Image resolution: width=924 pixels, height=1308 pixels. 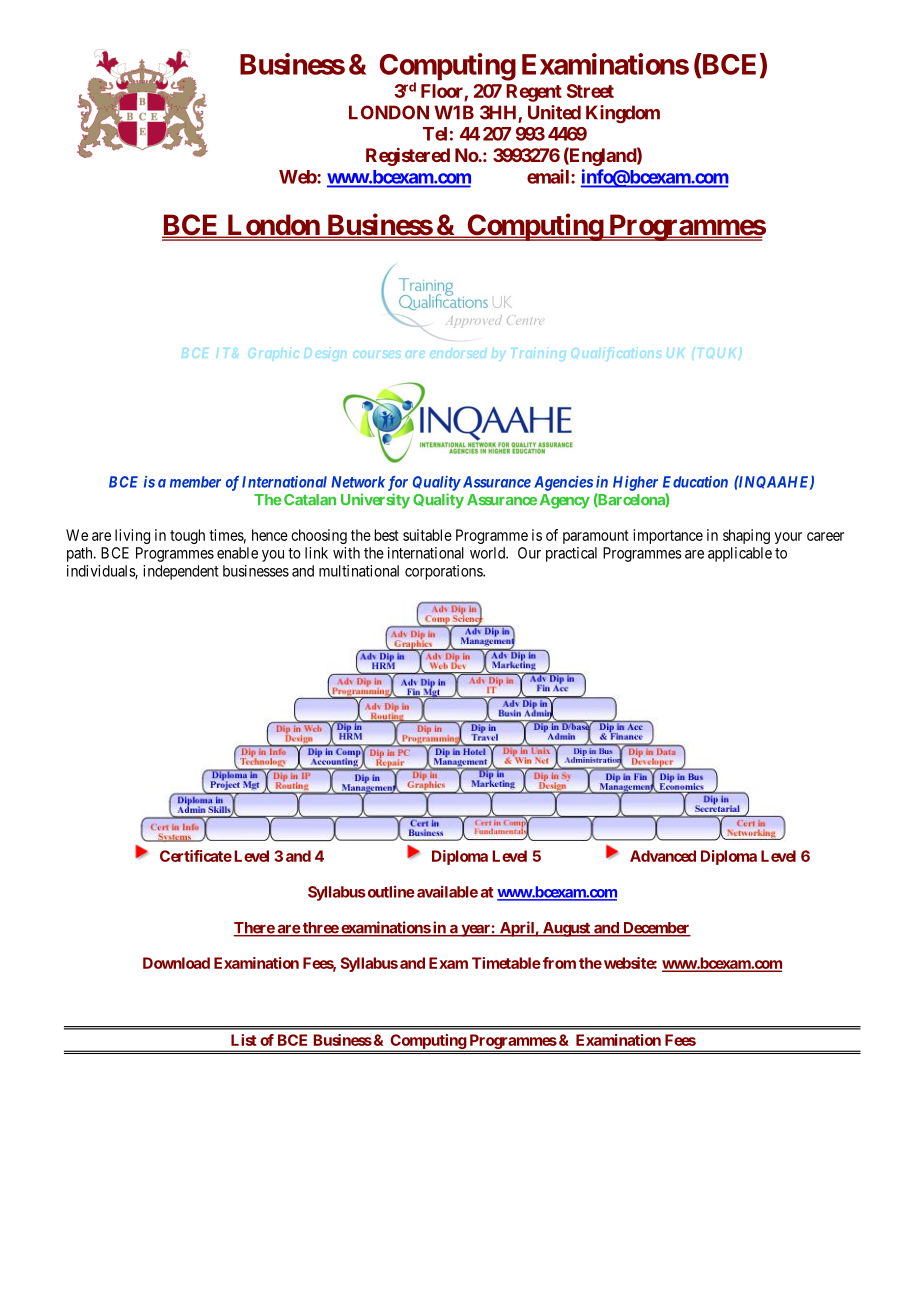 I want to click on outline, so click(x=390, y=892).
